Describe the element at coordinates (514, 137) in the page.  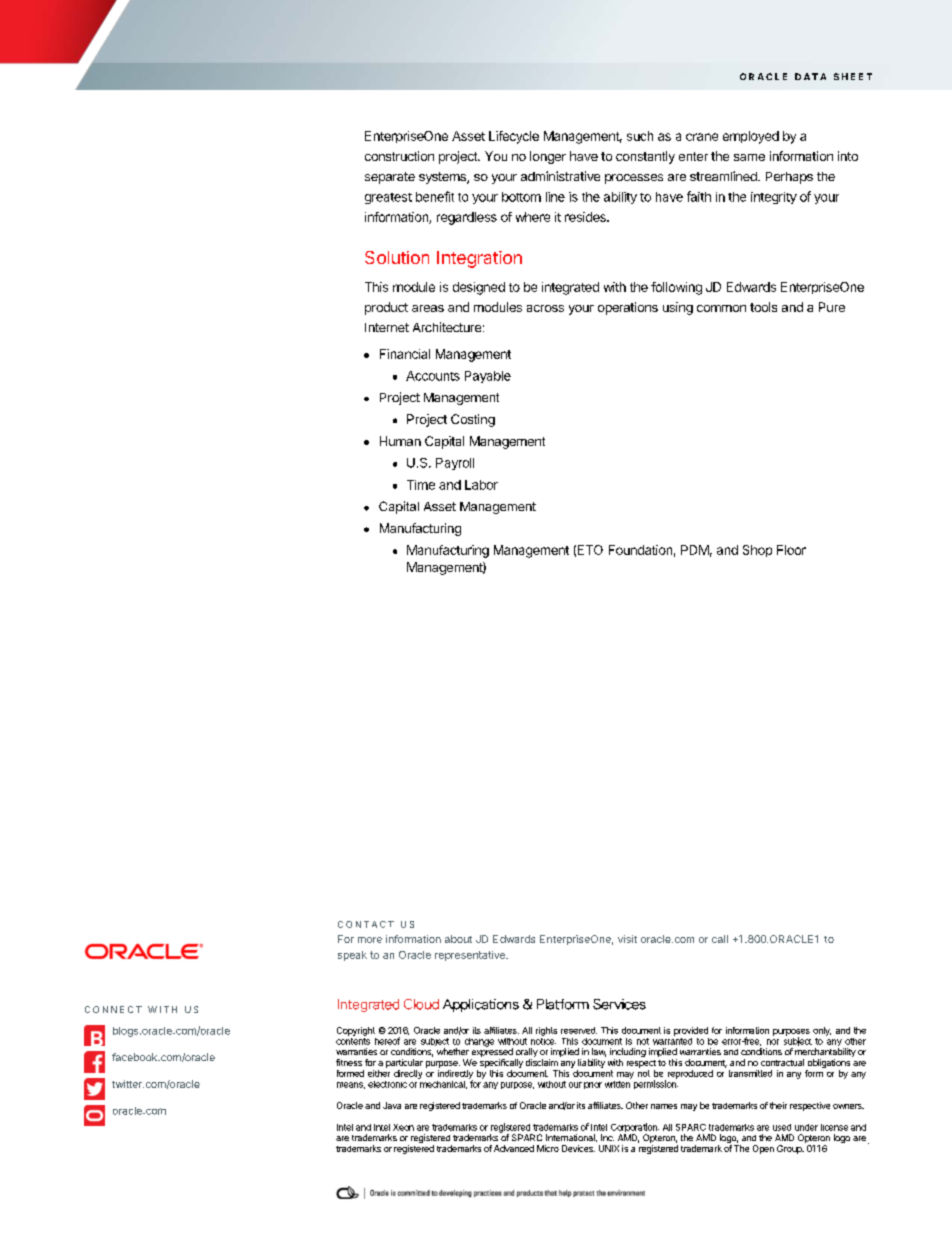
I see `Lifecycle` at that location.
